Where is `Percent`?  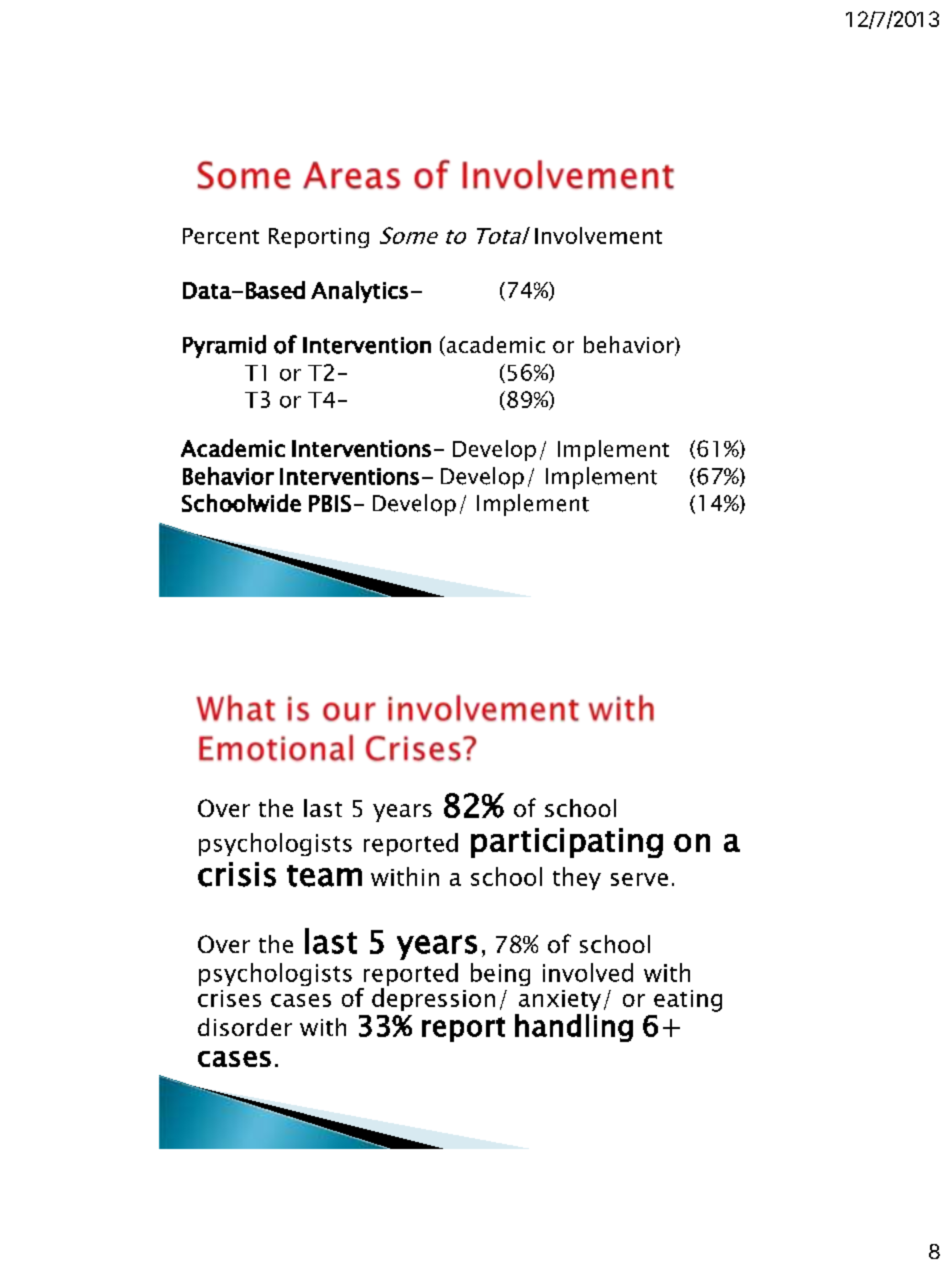
Percent is located at coordinates (221, 236).
